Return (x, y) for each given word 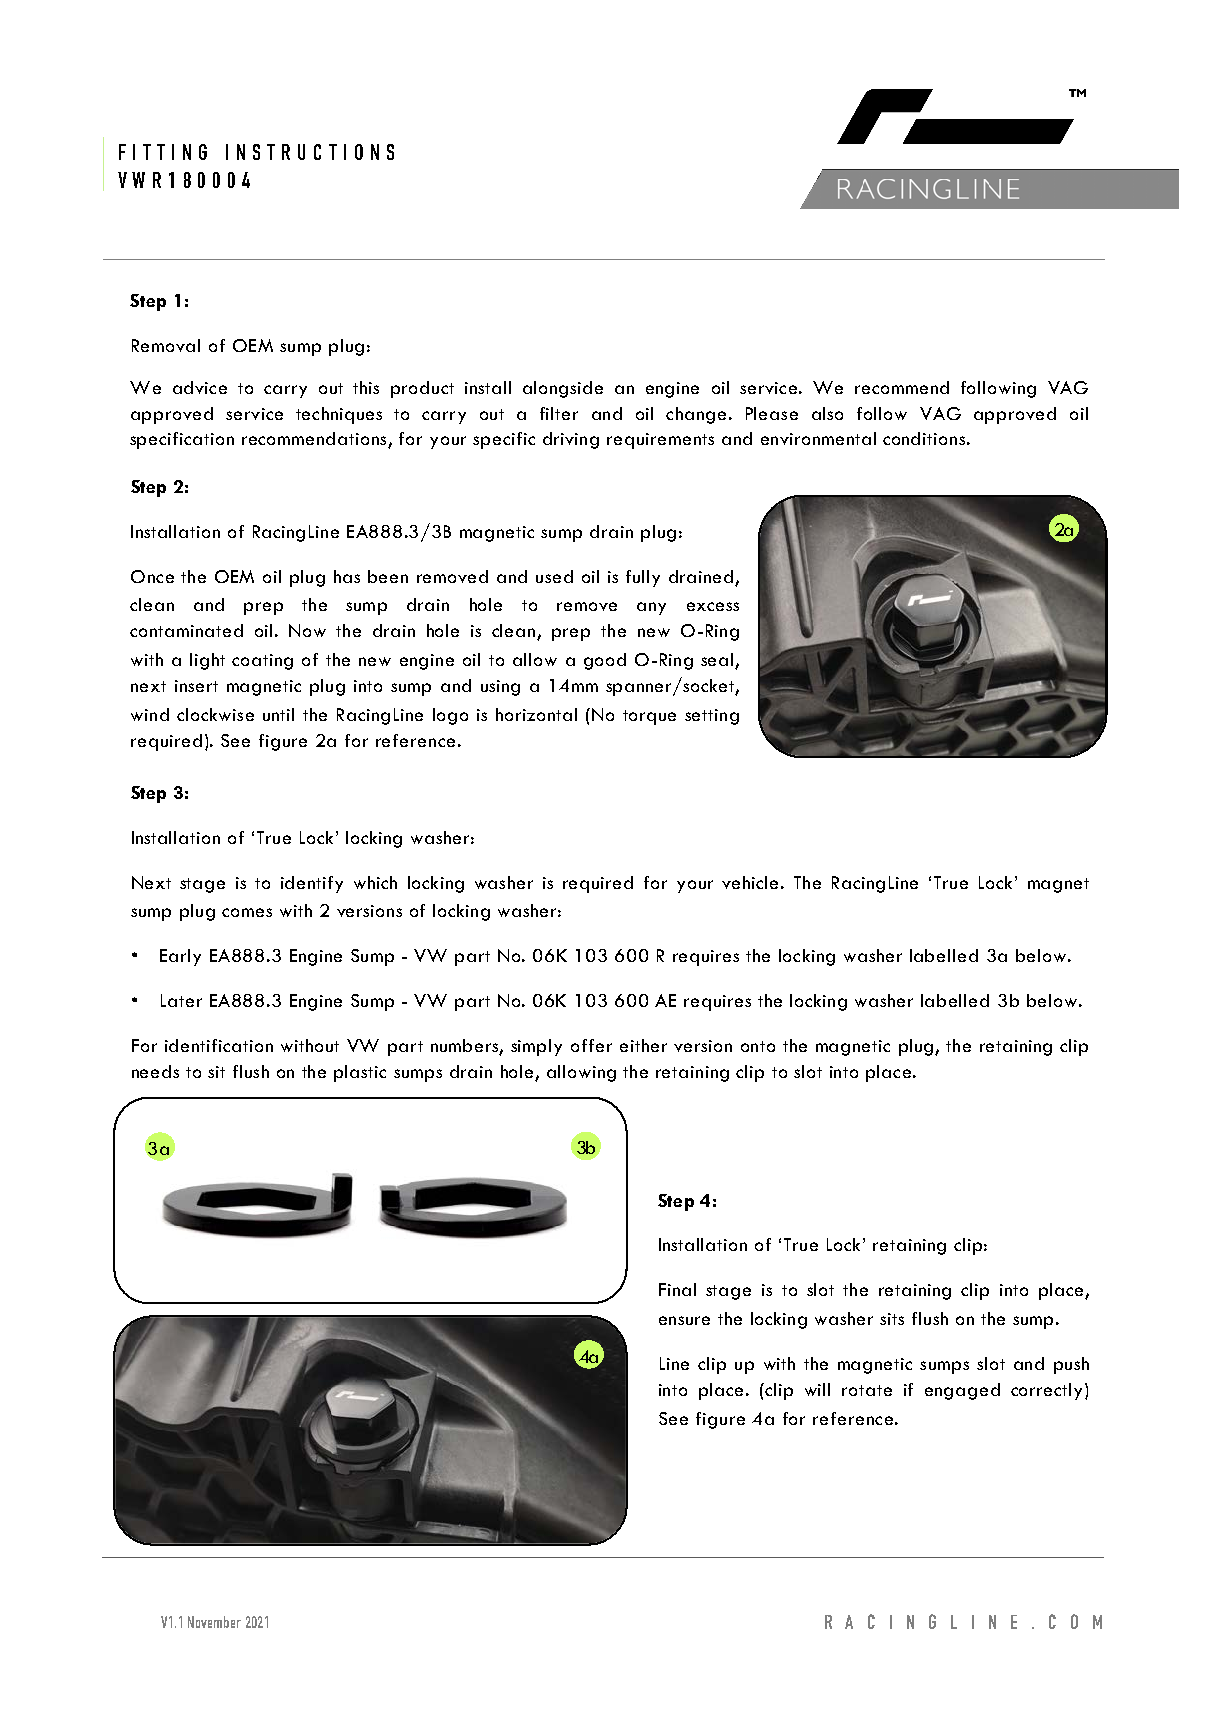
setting (712, 717)
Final (677, 1289)
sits (892, 1319)
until (278, 714)
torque (649, 717)
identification (219, 1045)
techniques (339, 415)
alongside (563, 389)
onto (758, 1046)
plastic (360, 1073)
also (827, 413)
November (214, 1622)
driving (571, 440)
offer (591, 1045)
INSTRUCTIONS (310, 152)
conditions (924, 438)
